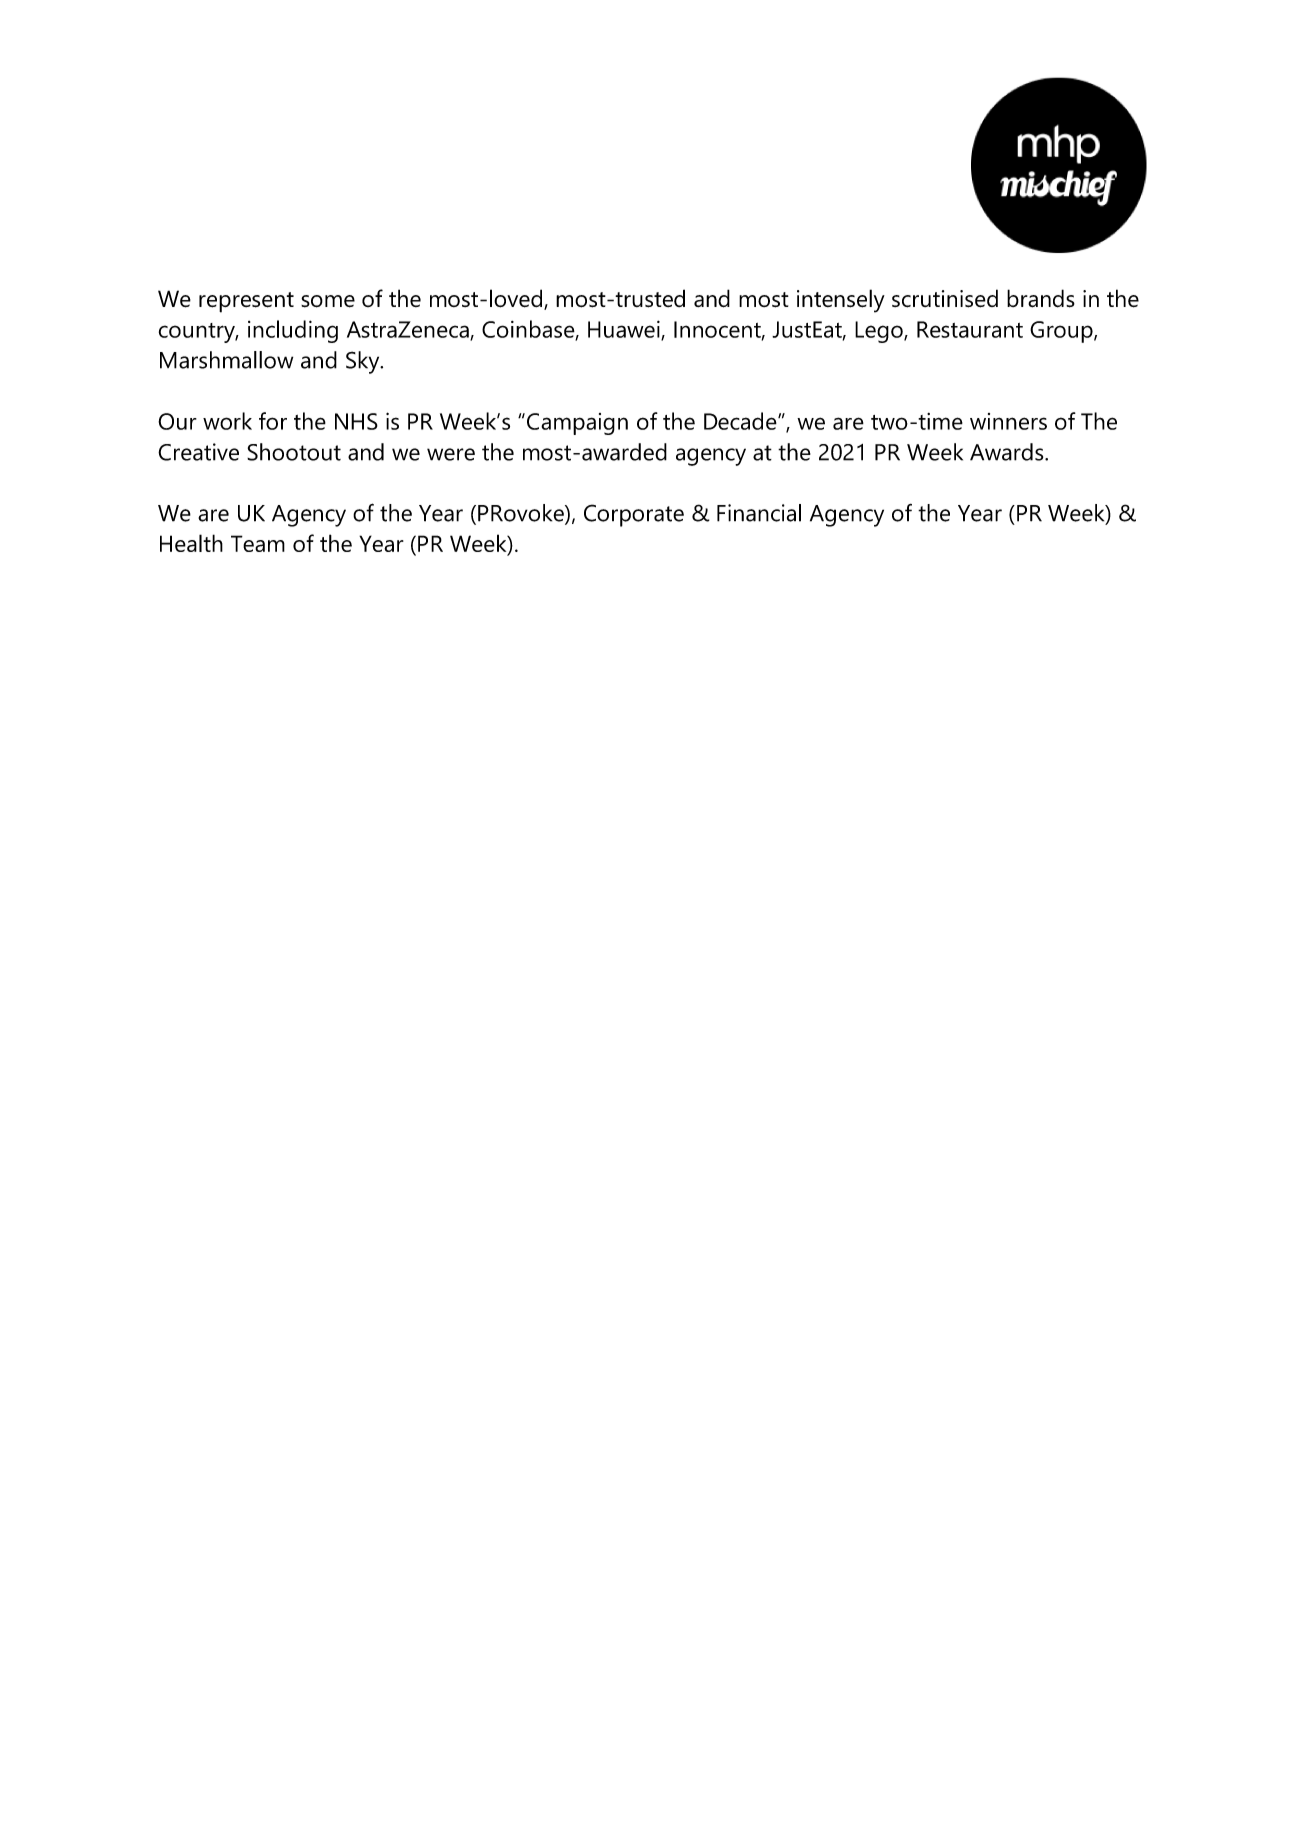 This image has height=1845, width=1304. I want to click on represent, so click(246, 302).
